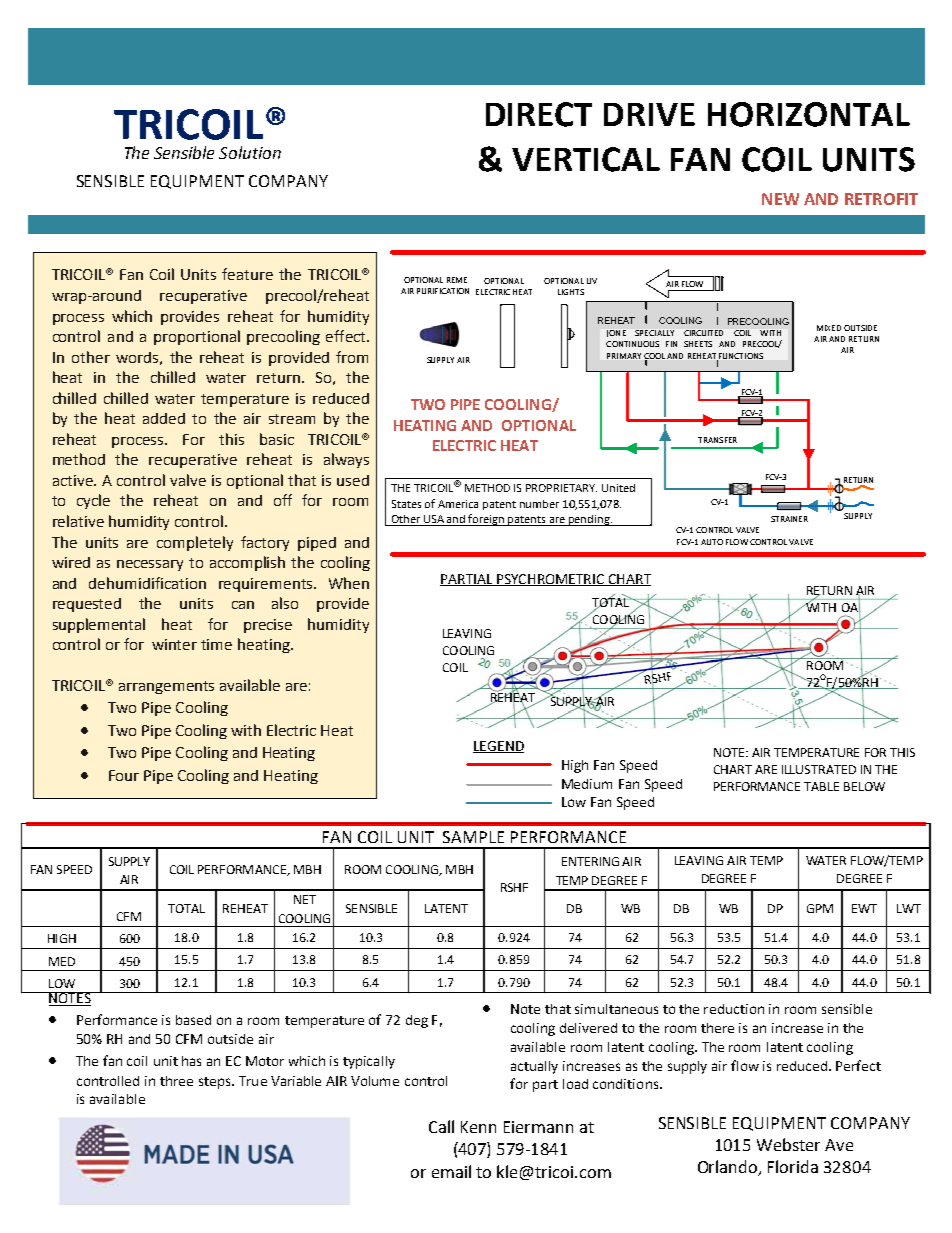 The height and width of the screenshot is (1233, 952). I want to click on DIRECT, so click(539, 114).
